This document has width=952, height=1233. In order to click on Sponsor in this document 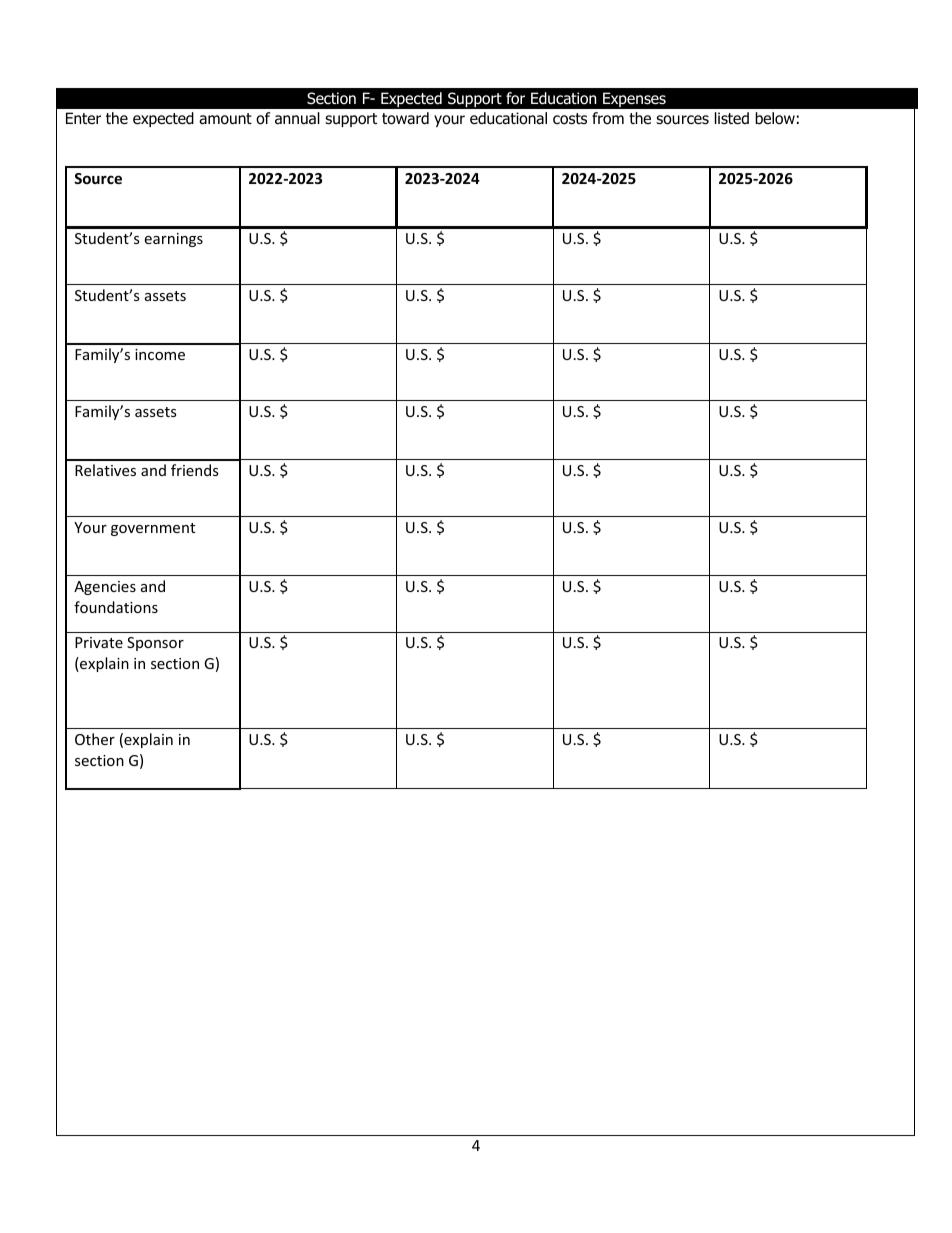, I will do `click(155, 644)`.
